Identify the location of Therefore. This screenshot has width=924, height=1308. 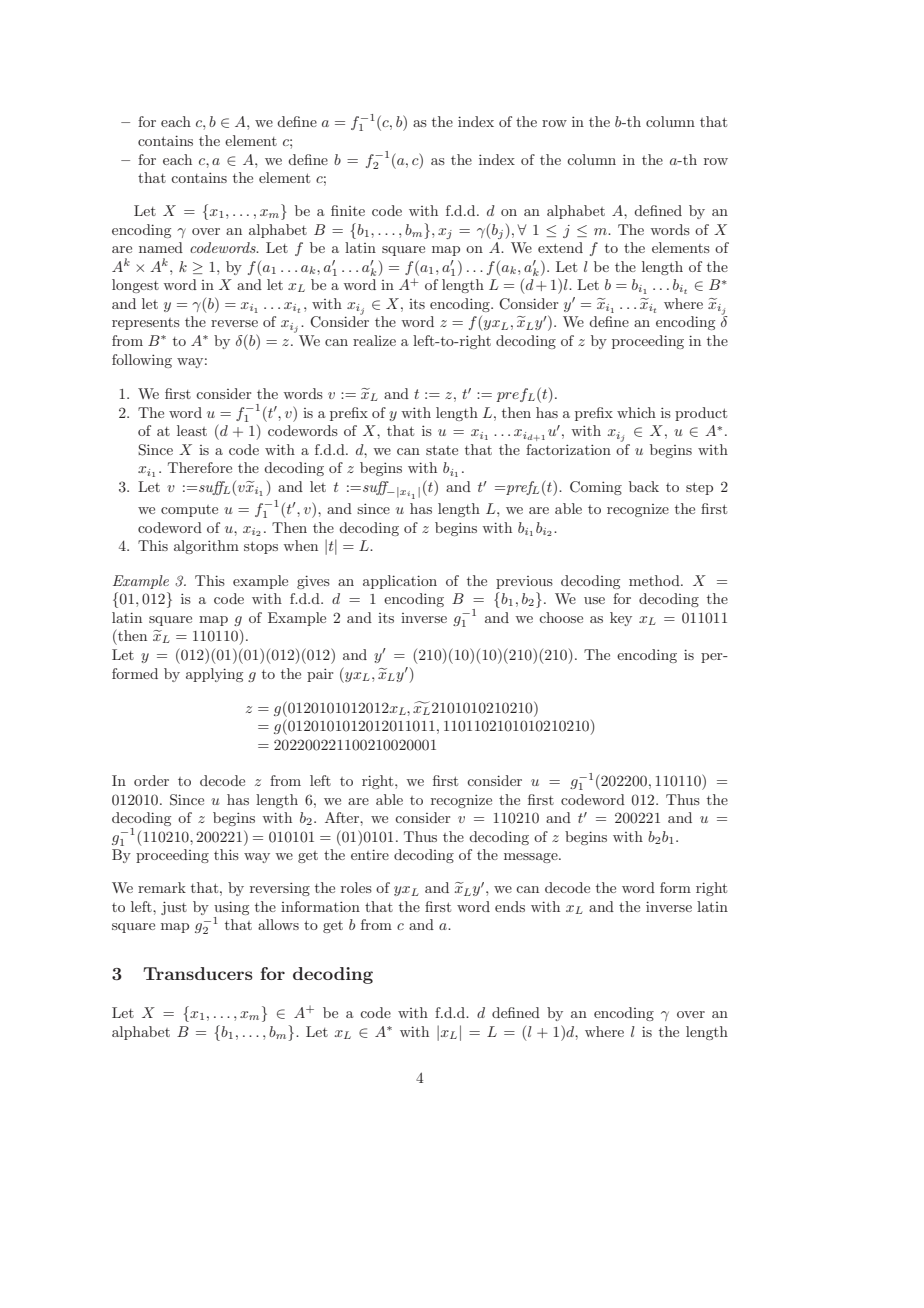
(200, 467).
